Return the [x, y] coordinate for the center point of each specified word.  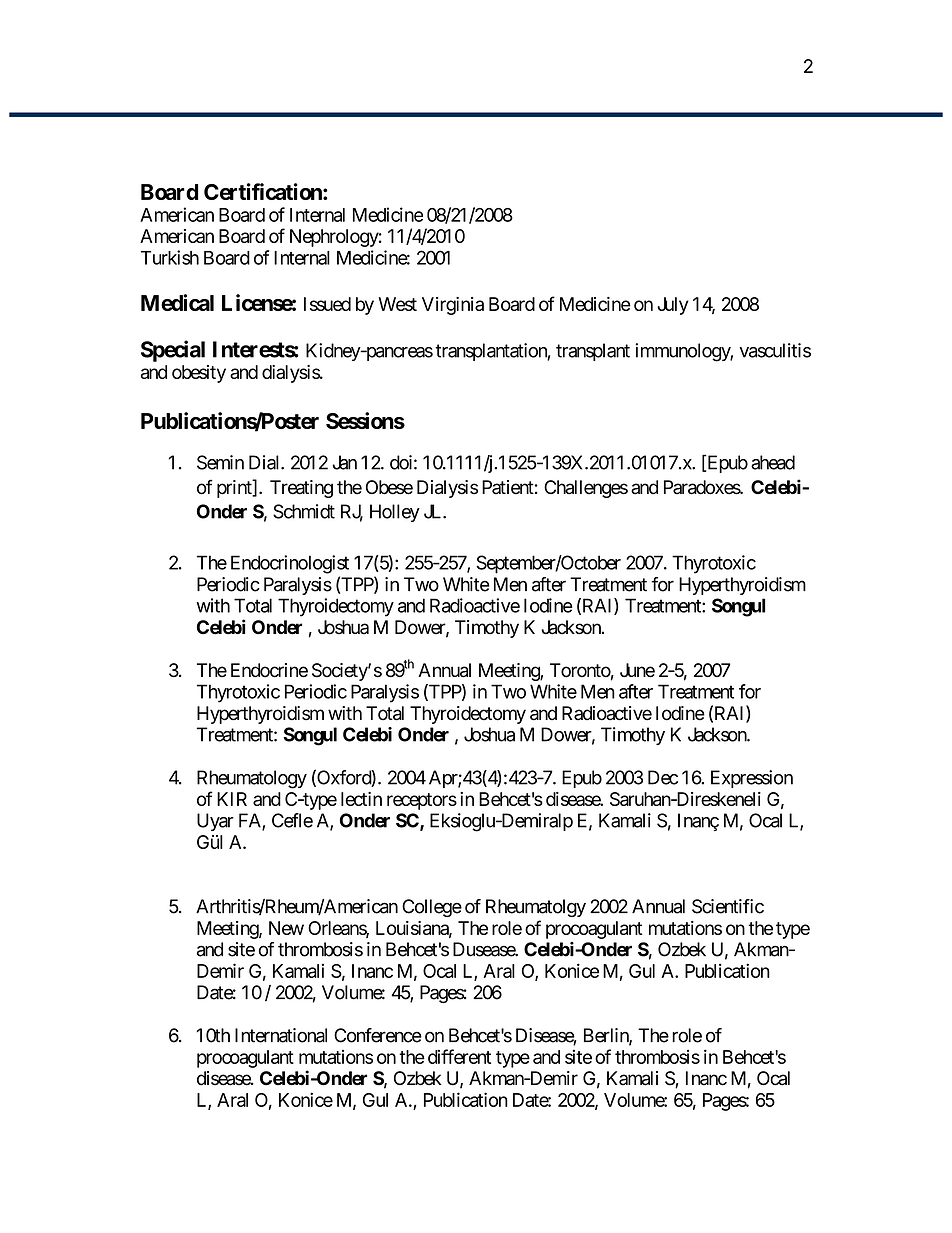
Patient [508, 487]
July [673, 306]
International [281, 1035]
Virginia [453, 306]
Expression [752, 779]
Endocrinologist [290, 564]
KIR [232, 799]
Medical [177, 302]
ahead [773, 462]
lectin [361, 799]
